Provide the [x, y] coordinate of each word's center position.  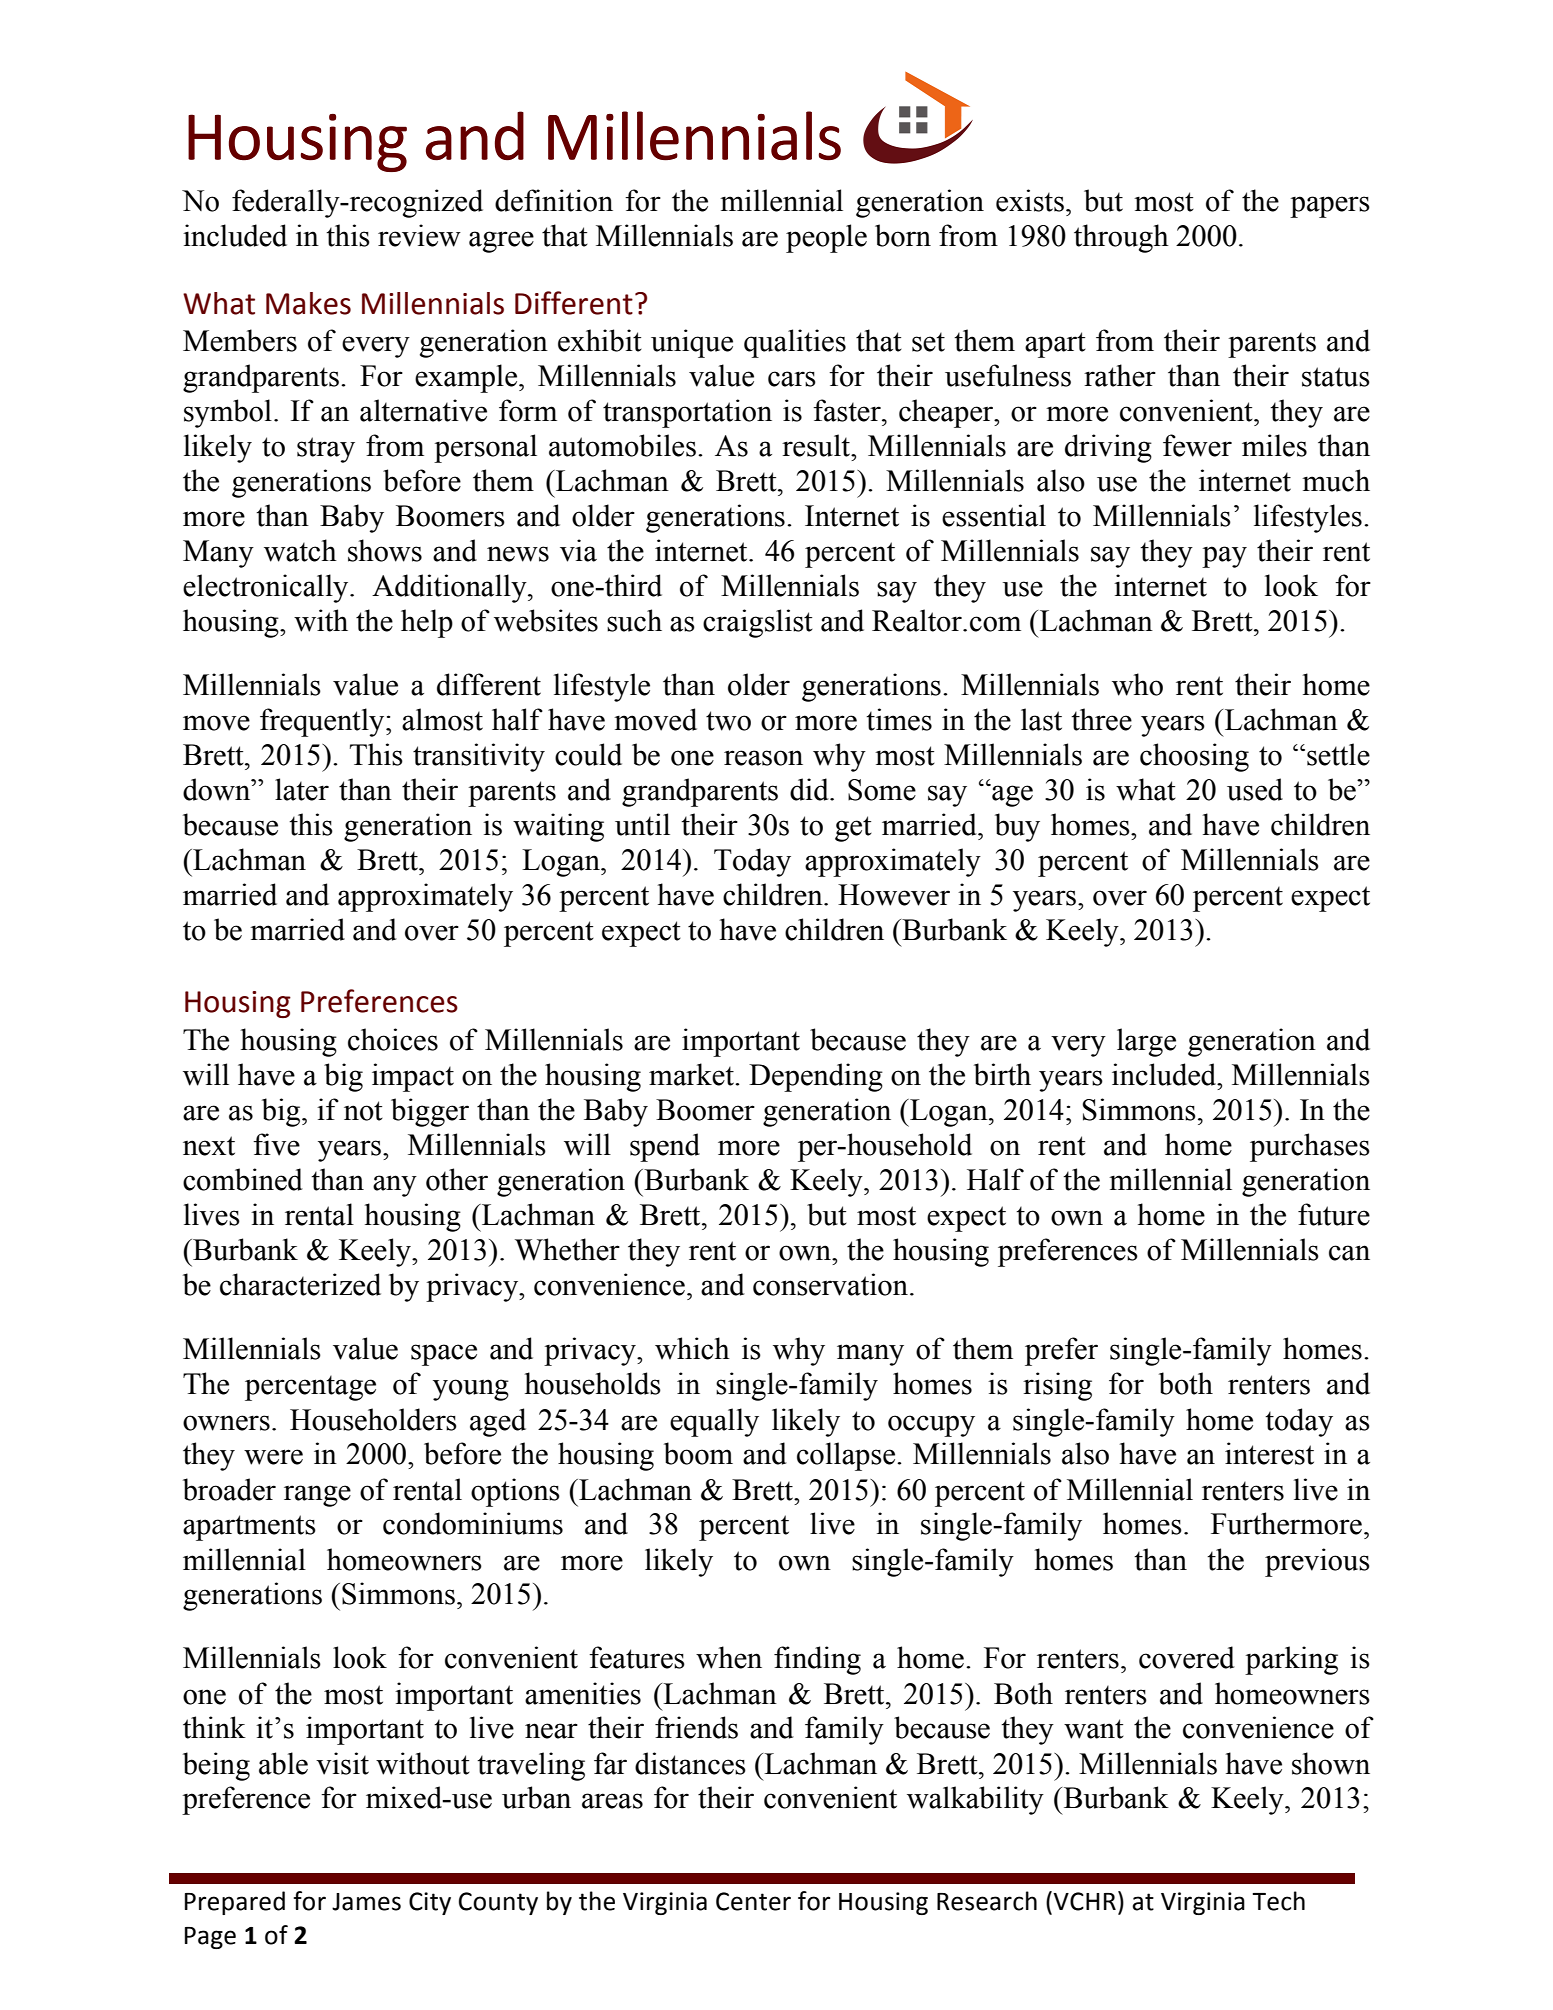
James [366, 1902]
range [317, 1496]
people [826, 238]
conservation [830, 1284]
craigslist [758, 623]
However [894, 895]
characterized [300, 1284]
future [1334, 1214]
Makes [308, 303]
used [1255, 789]
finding [817, 1660]
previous [1317, 1562]
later [302, 789]
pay [1224, 557]
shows [385, 550]
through [1121, 238]
